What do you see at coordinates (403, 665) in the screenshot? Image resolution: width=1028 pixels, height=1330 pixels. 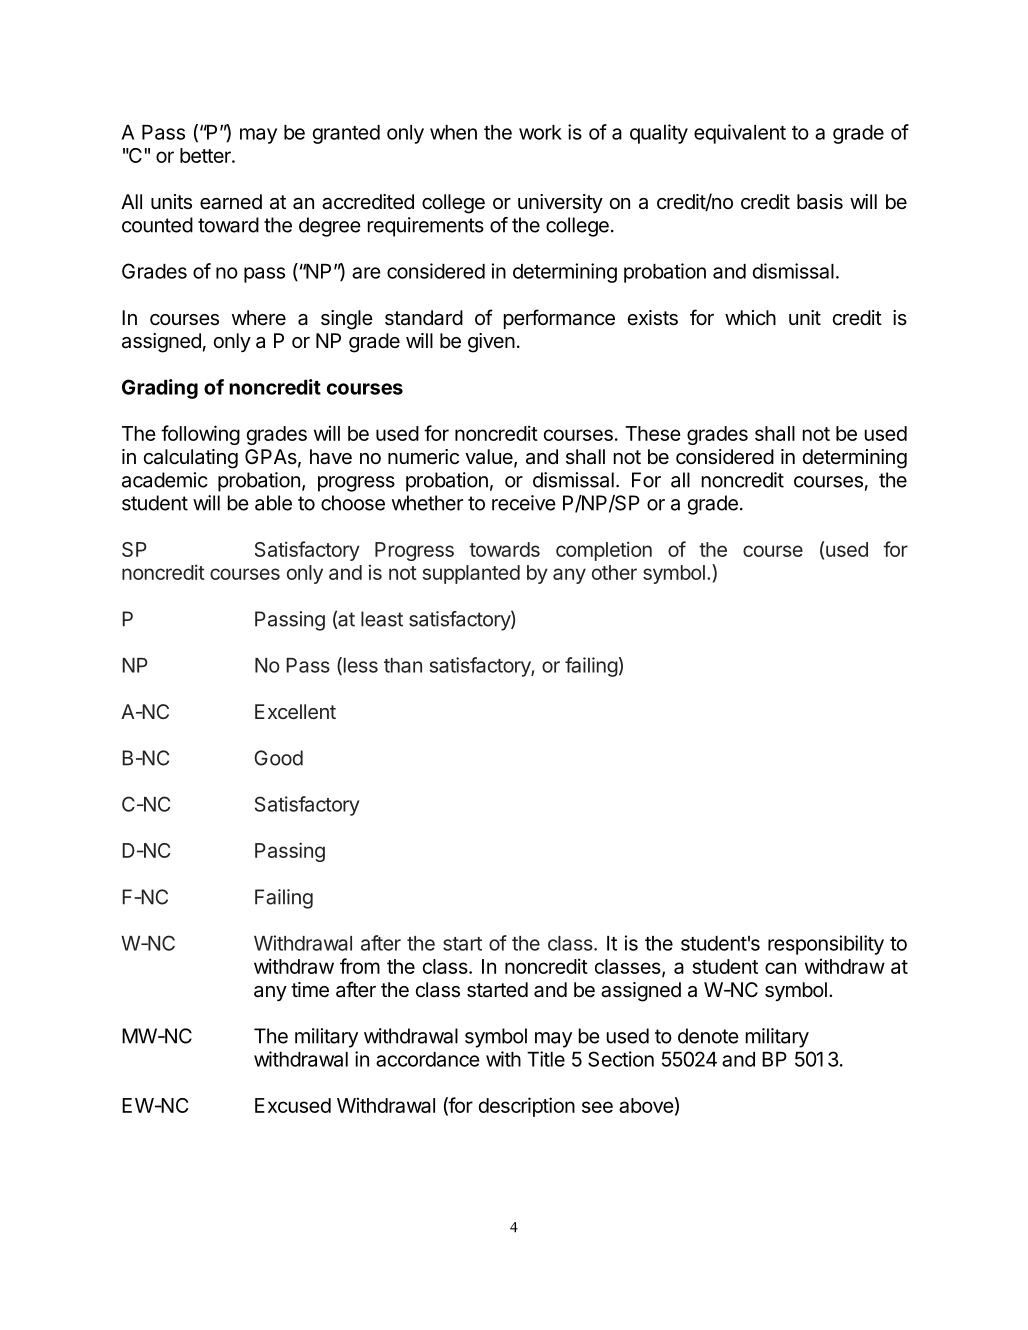 I see `than` at bounding box center [403, 665].
